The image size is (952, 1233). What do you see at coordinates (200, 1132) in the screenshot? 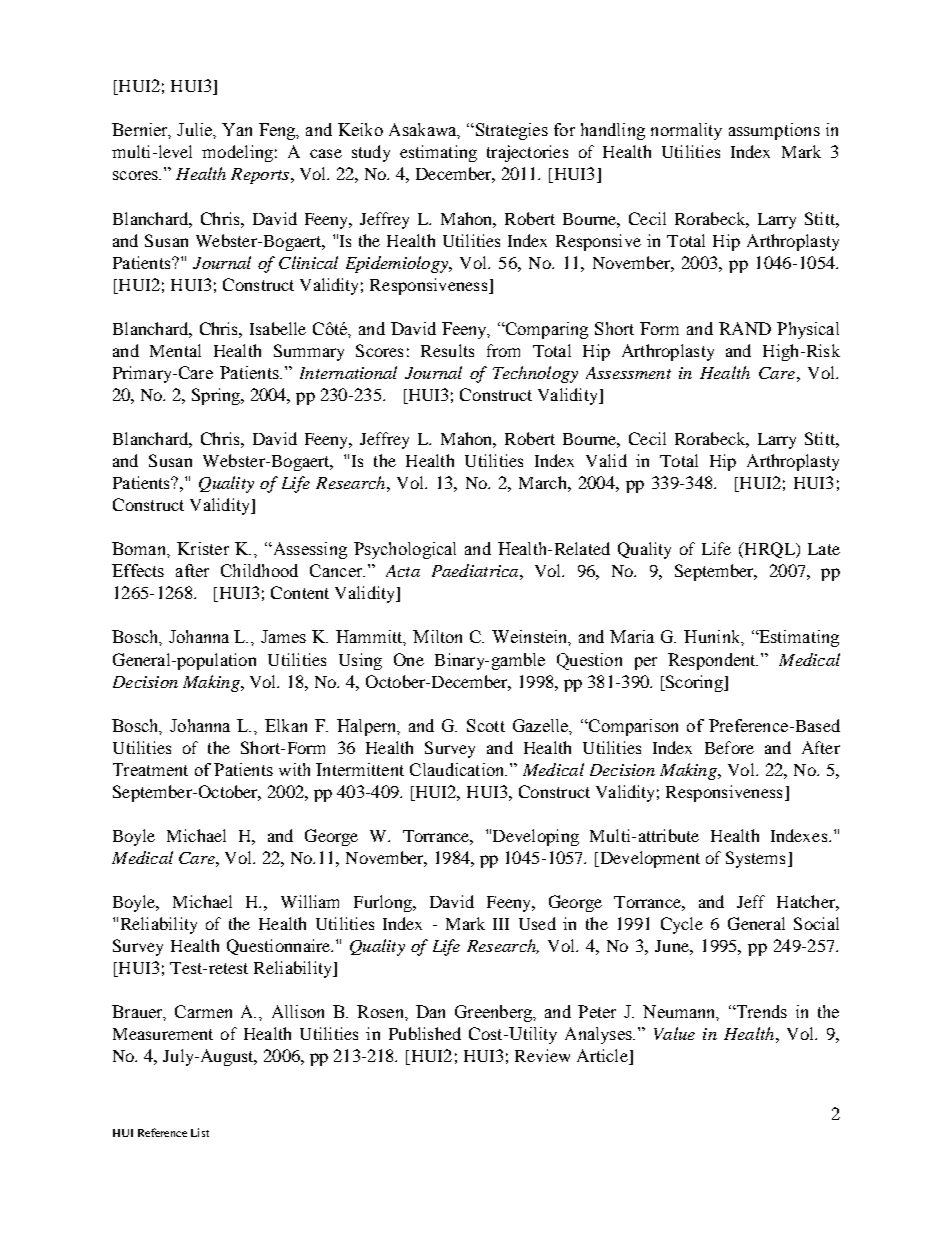
I see `List` at bounding box center [200, 1132].
